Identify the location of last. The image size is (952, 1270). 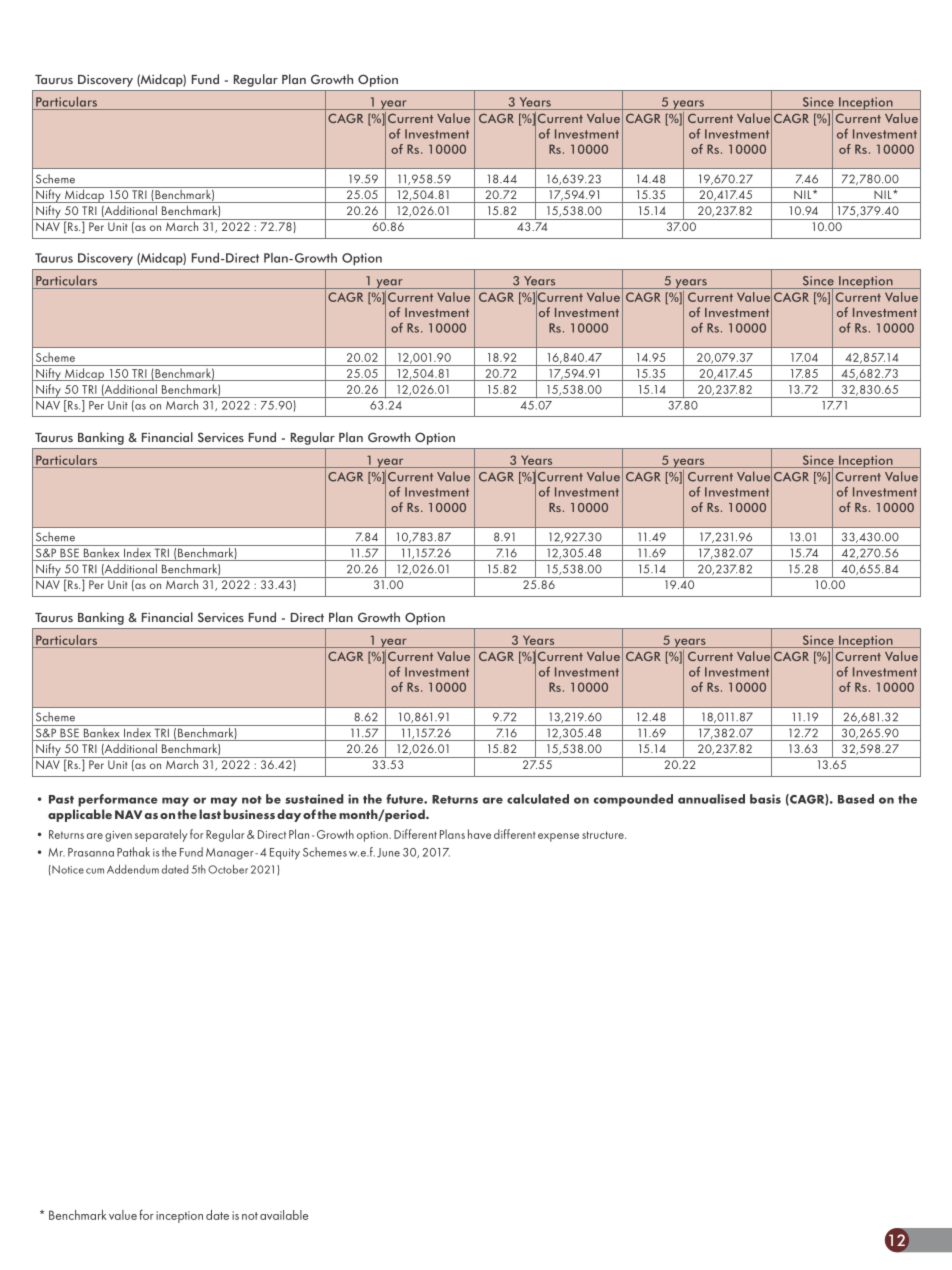
(210, 814).
